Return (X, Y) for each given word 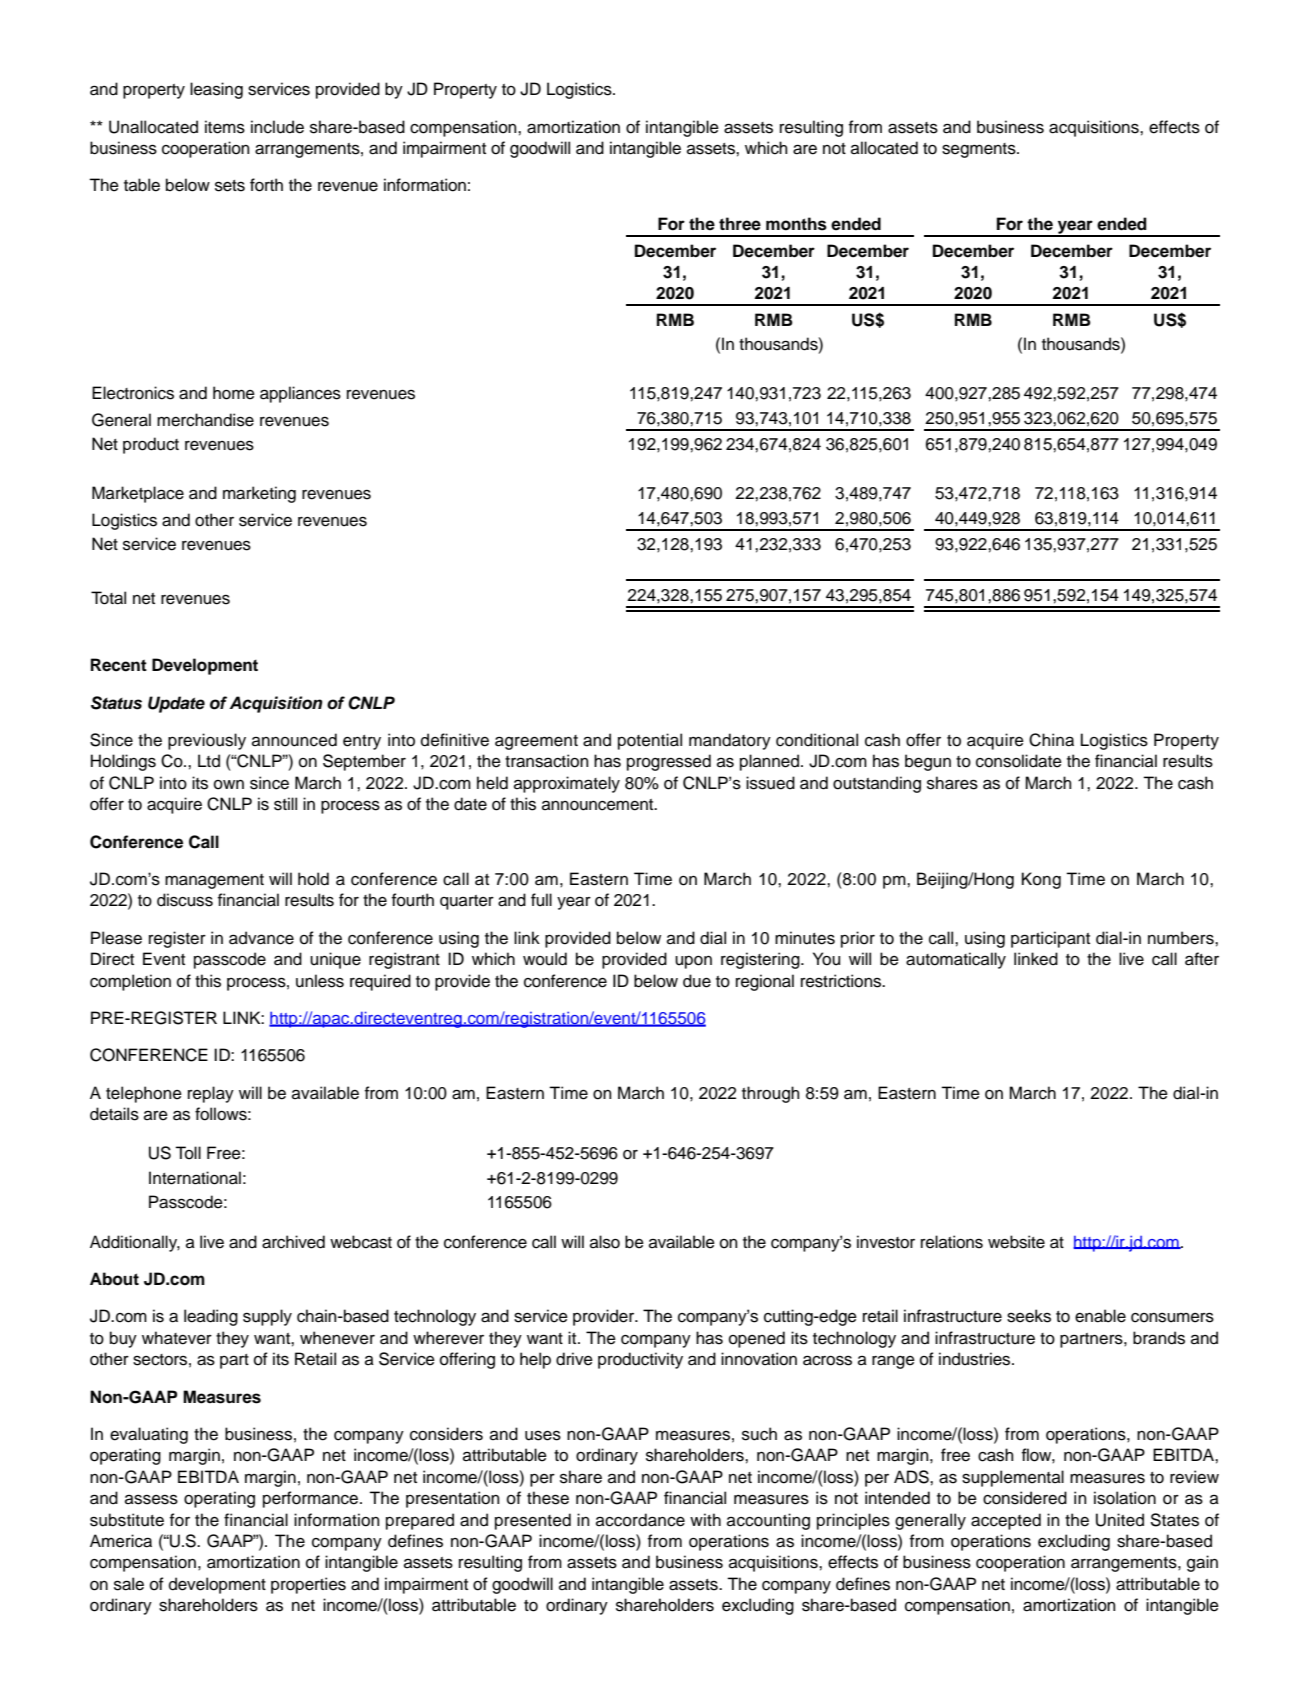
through (771, 1094)
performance (312, 1499)
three (740, 224)
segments (980, 150)
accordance (640, 1520)
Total (108, 598)
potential (650, 741)
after (1202, 959)
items (225, 127)
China (1051, 740)
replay (211, 1094)
